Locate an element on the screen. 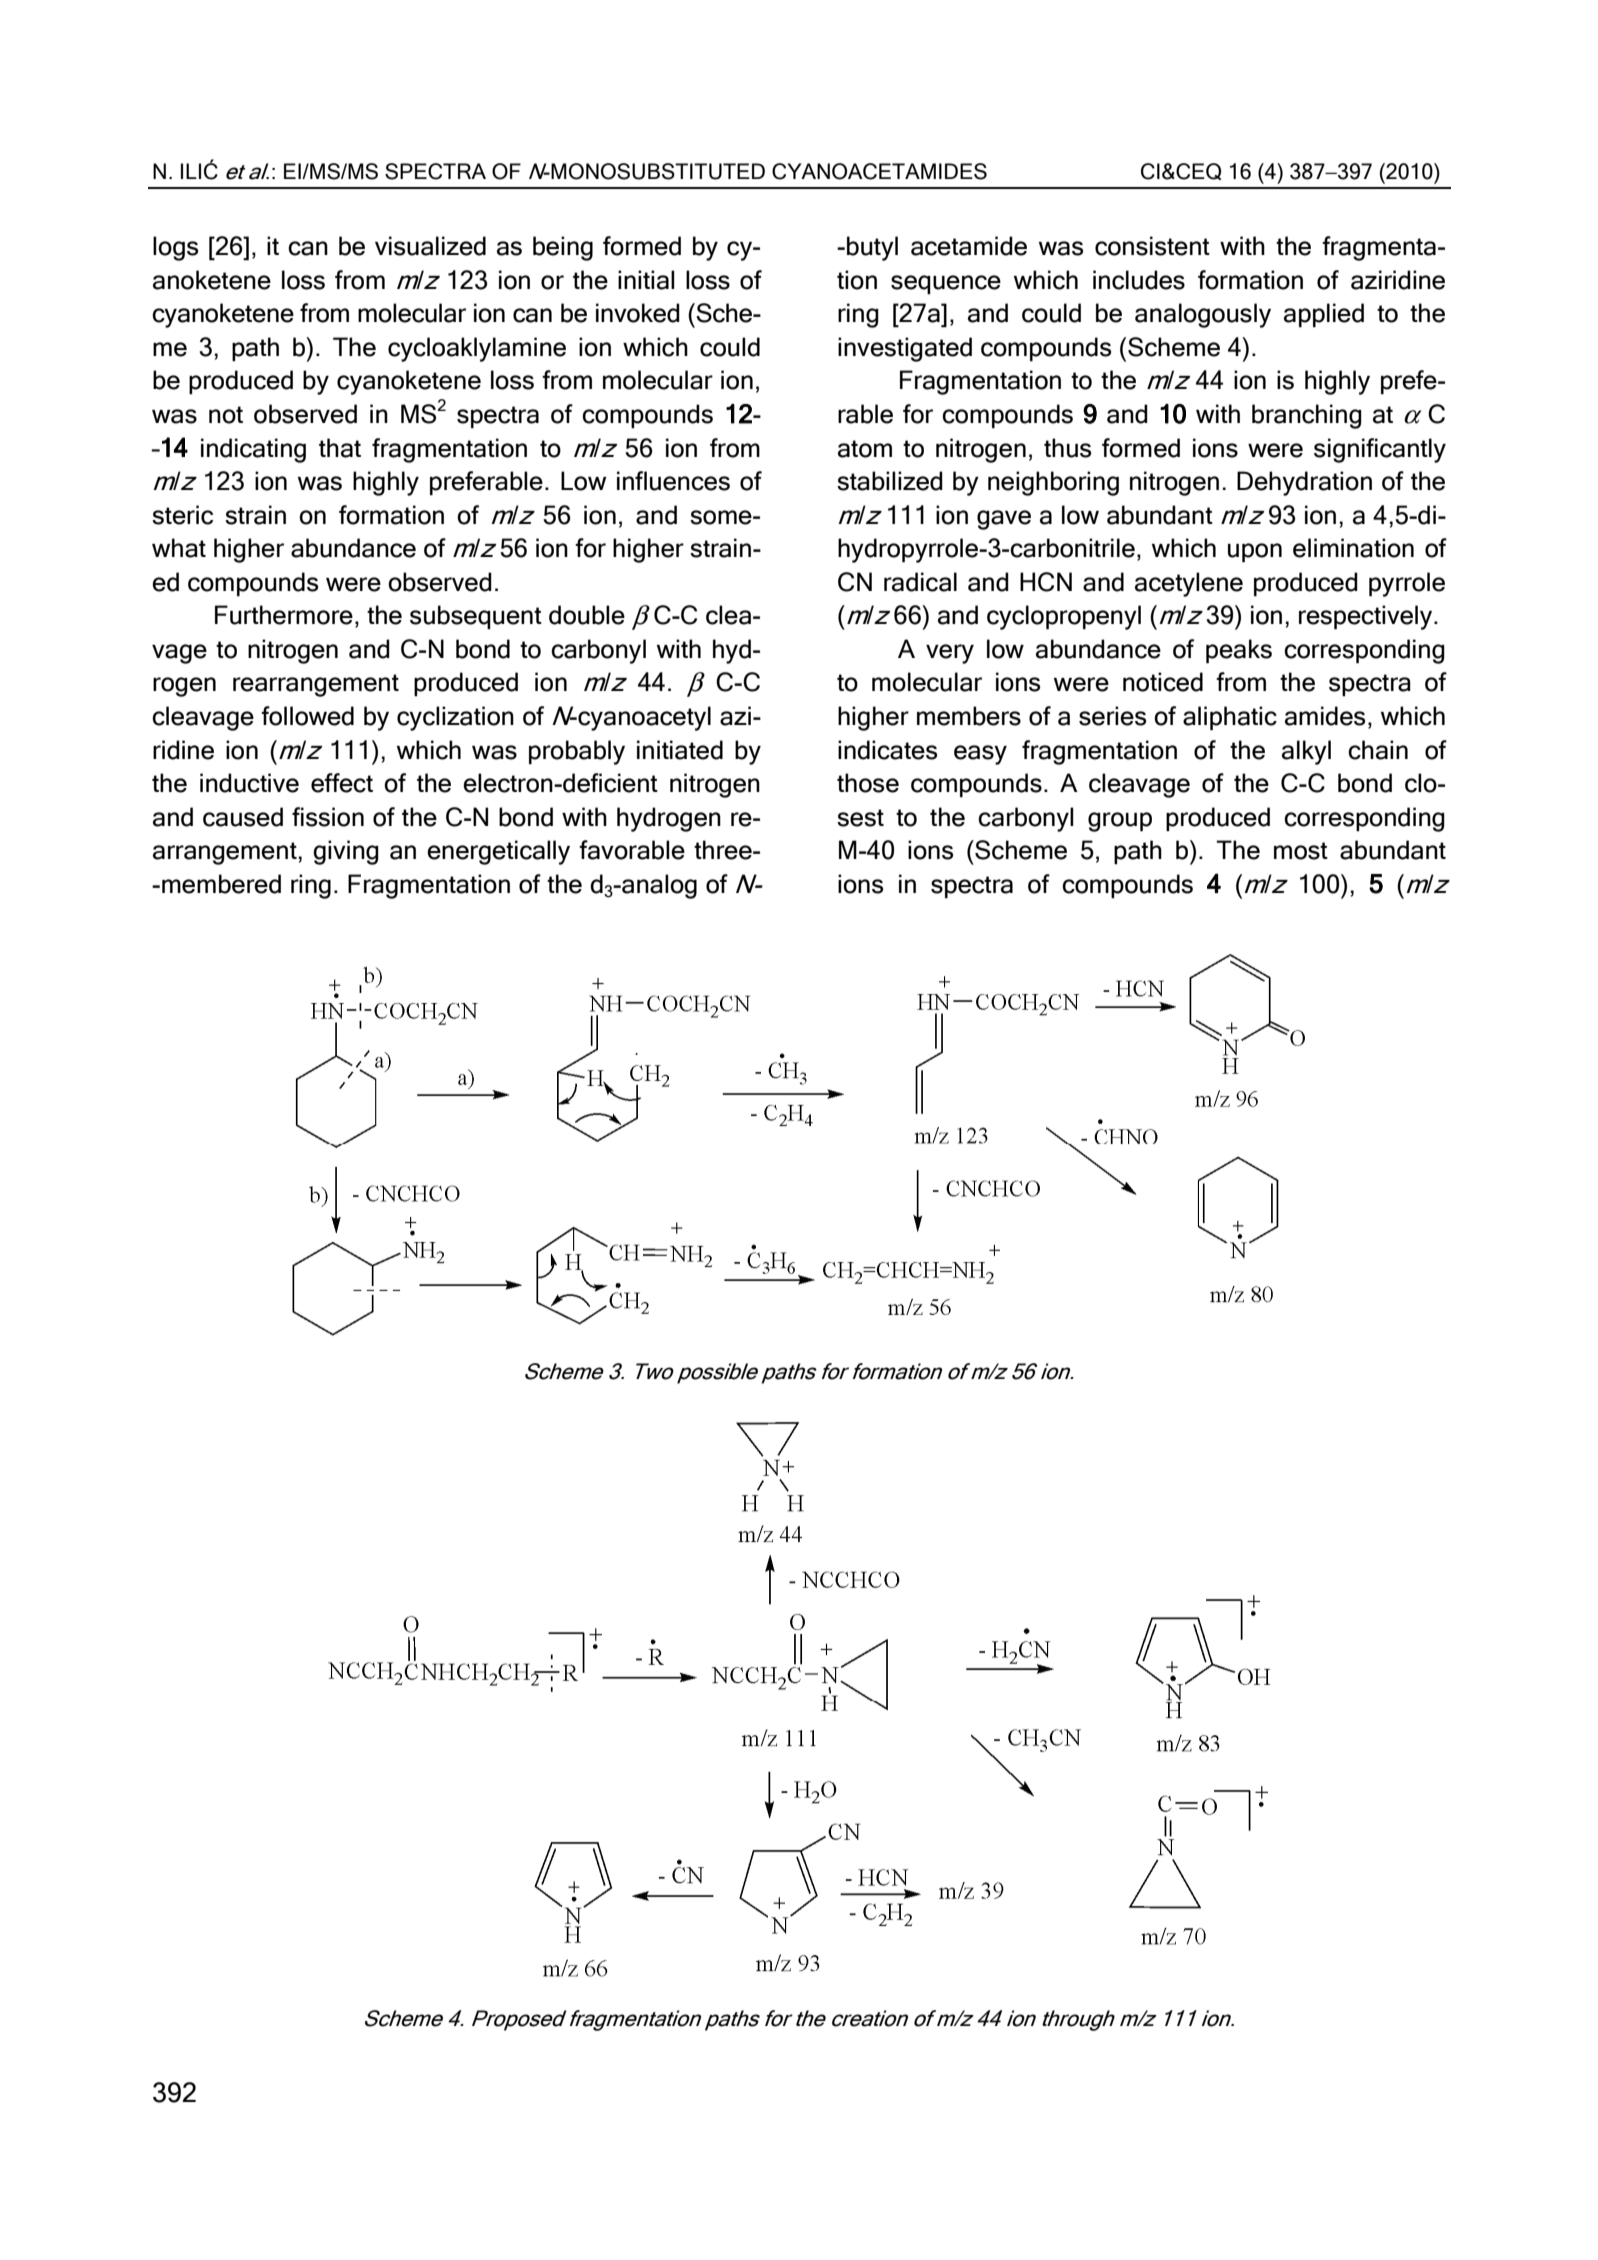 This screenshot has height=2260, width=1598. atom is located at coordinates (865, 449).
